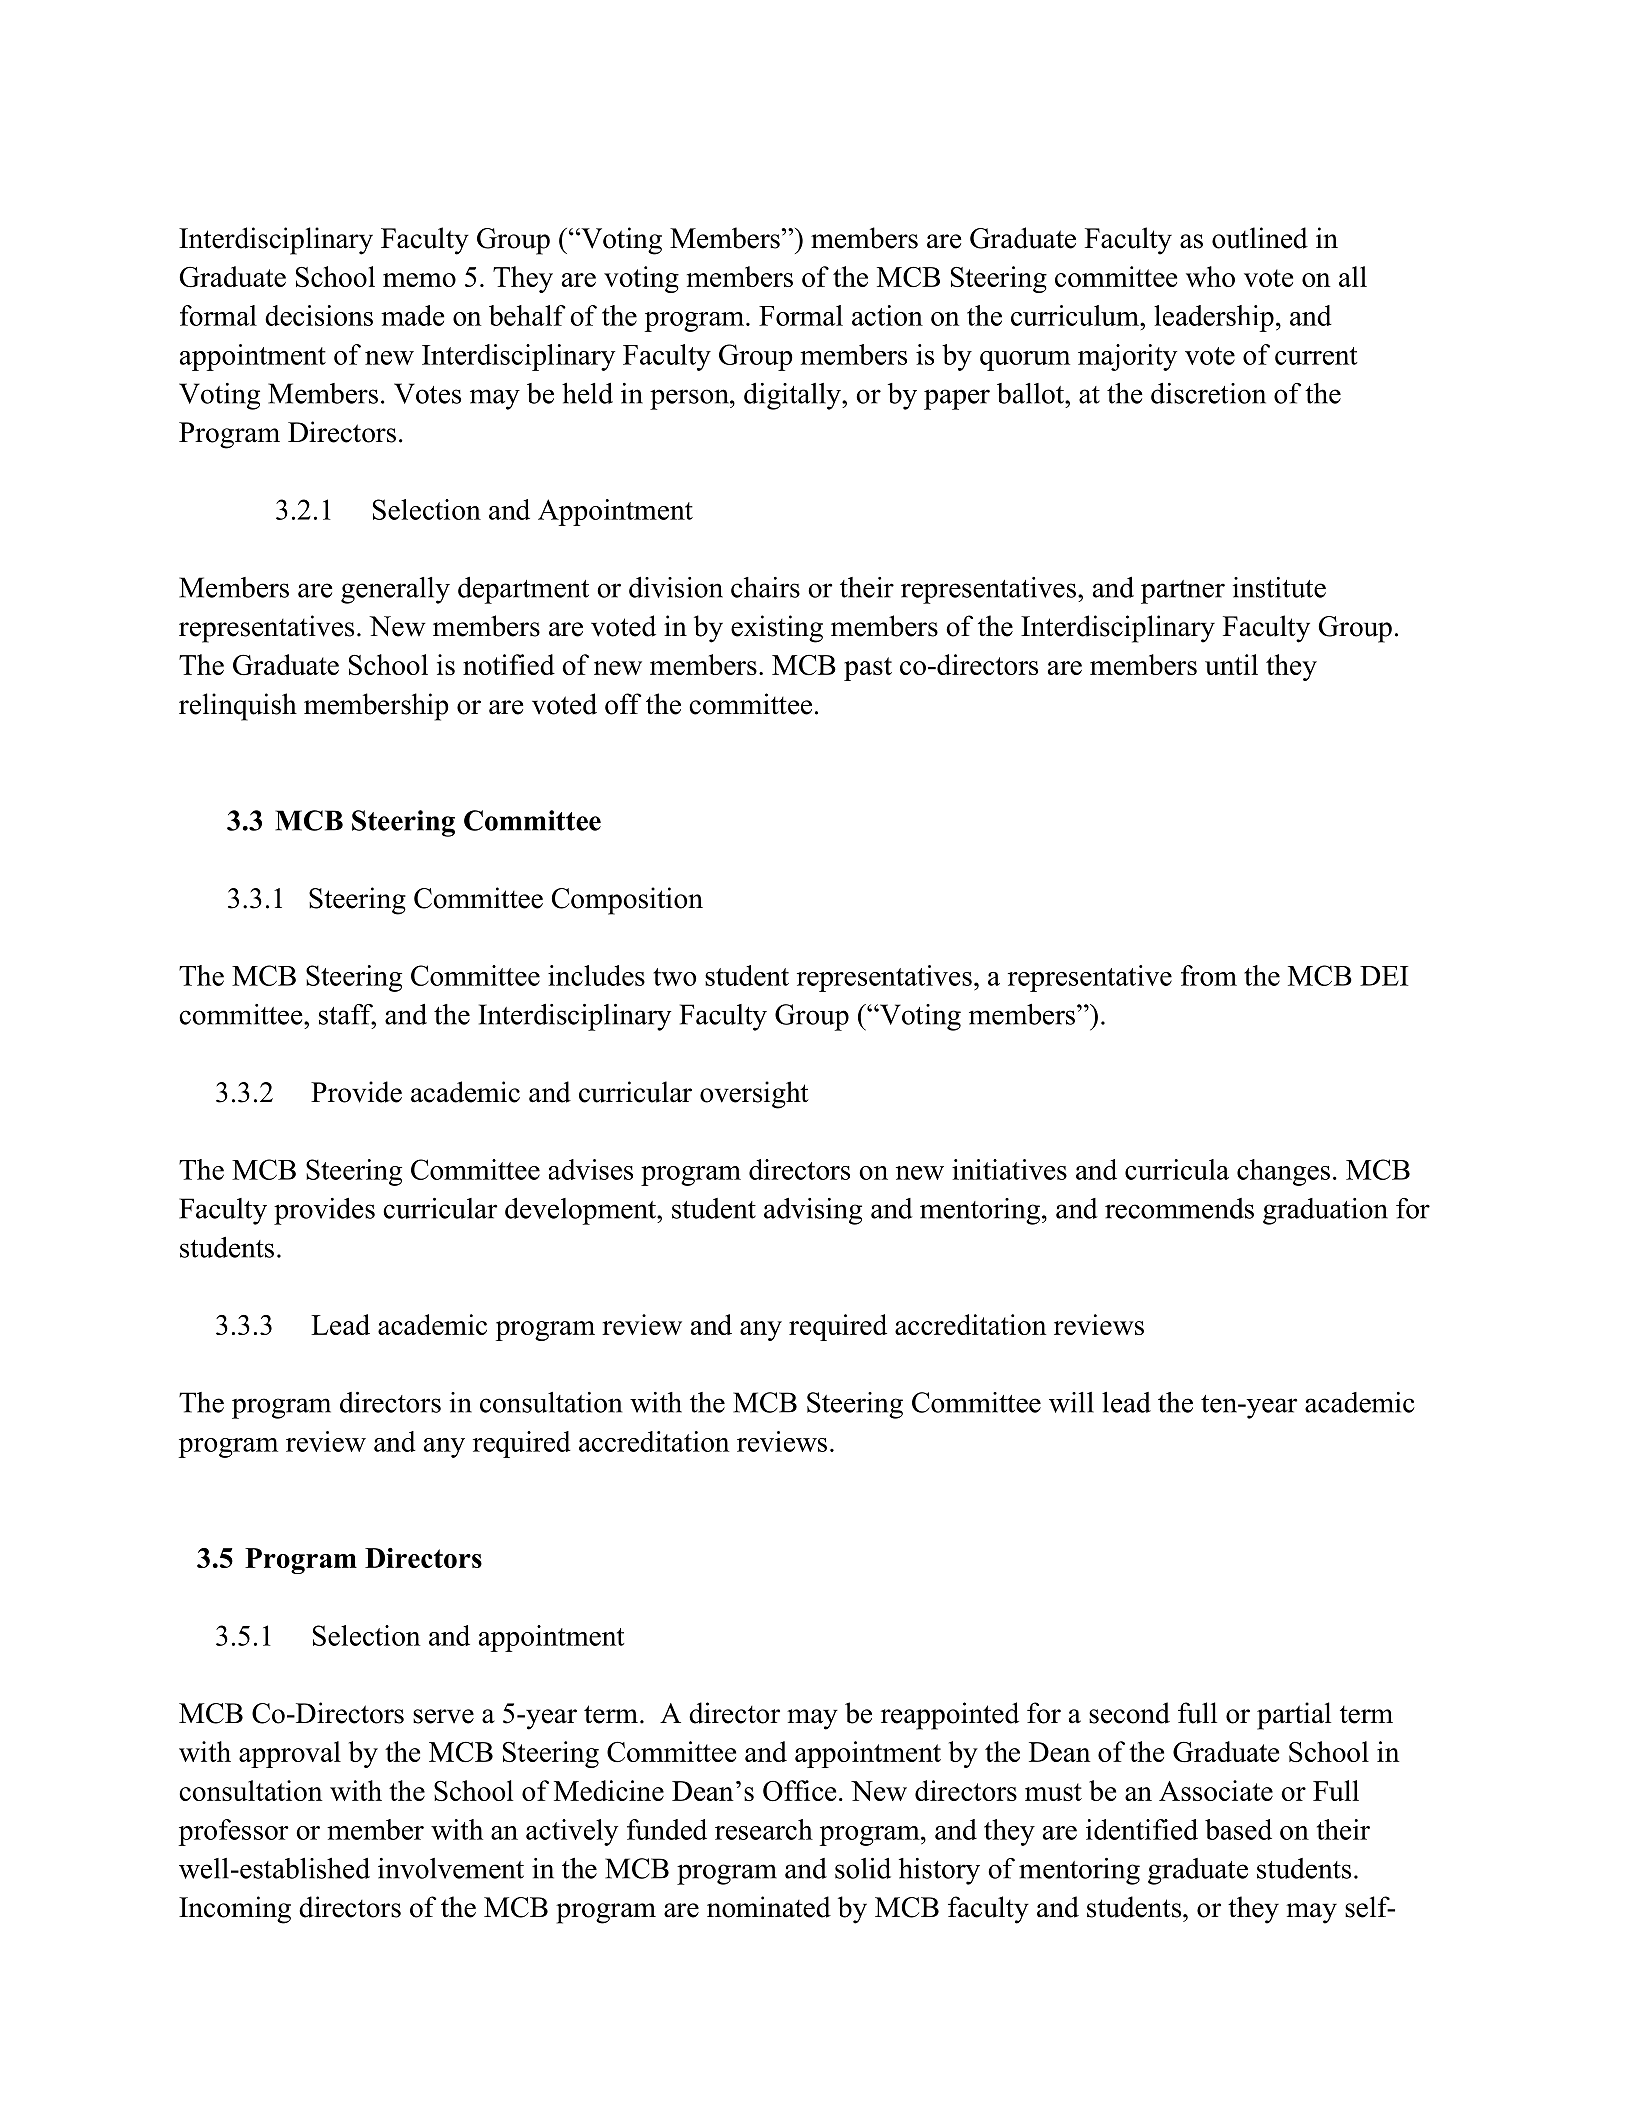  I want to click on who, so click(1210, 276).
